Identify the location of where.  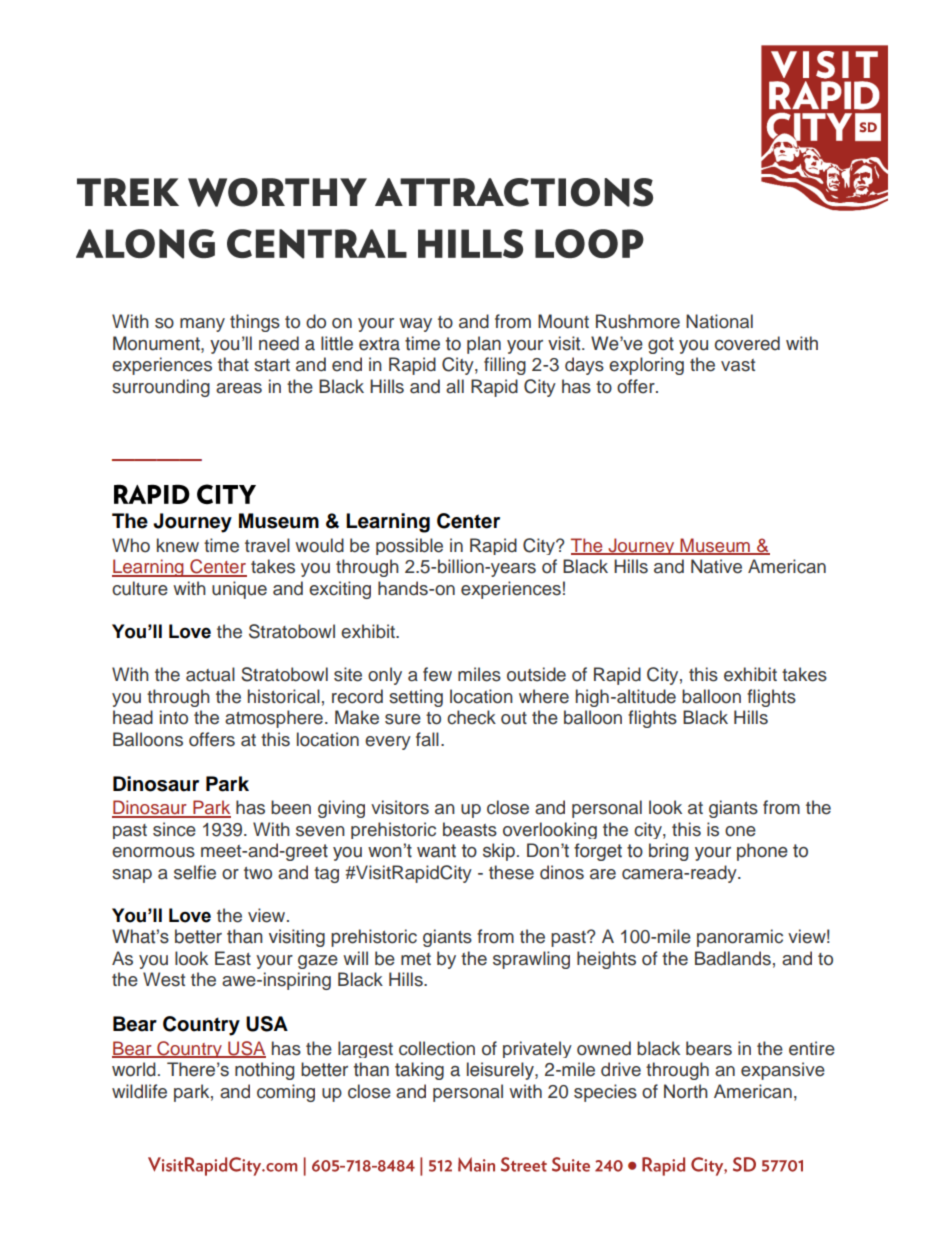
(544, 696).
